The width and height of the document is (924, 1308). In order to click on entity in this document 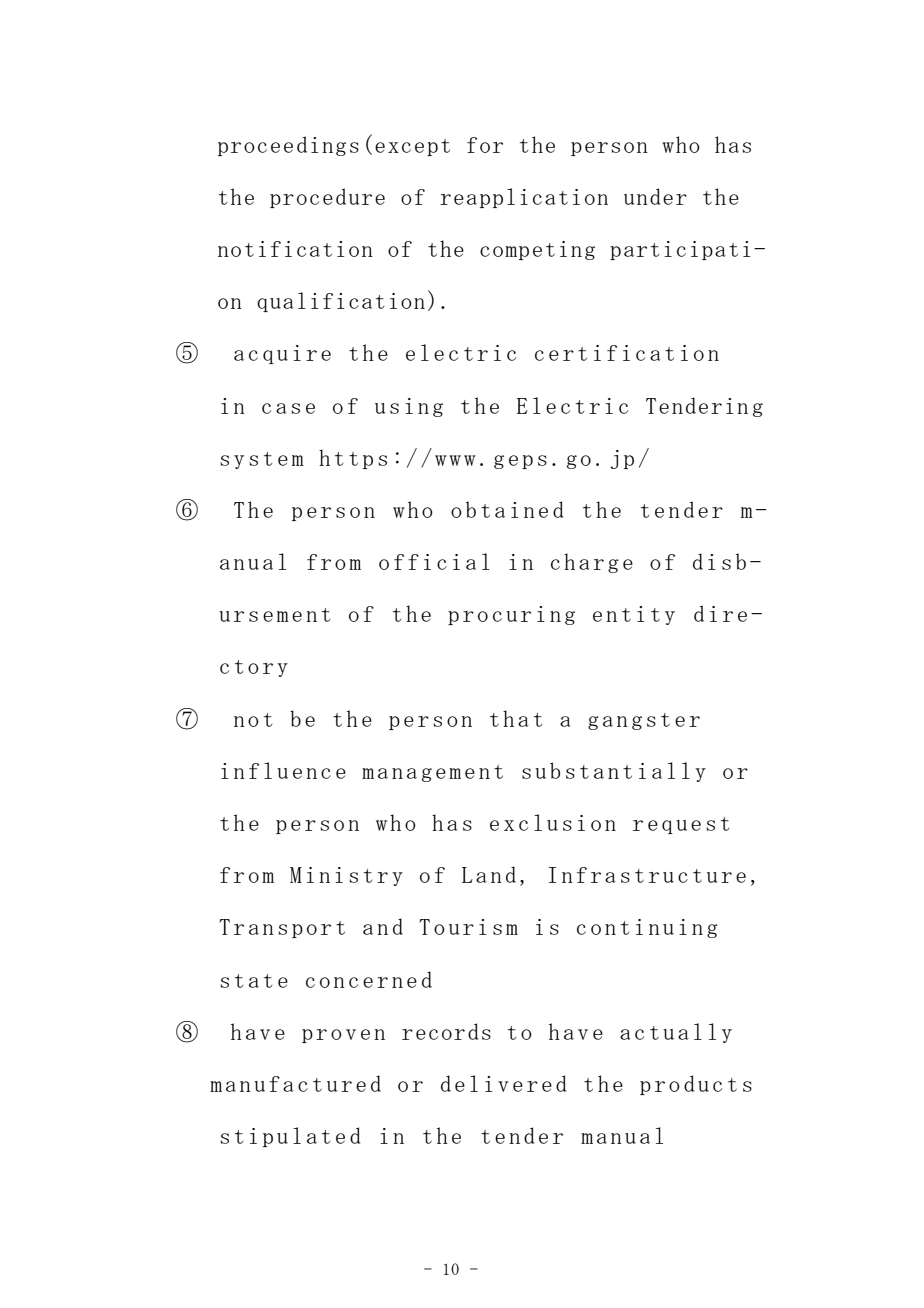, I will do `click(634, 615)`.
